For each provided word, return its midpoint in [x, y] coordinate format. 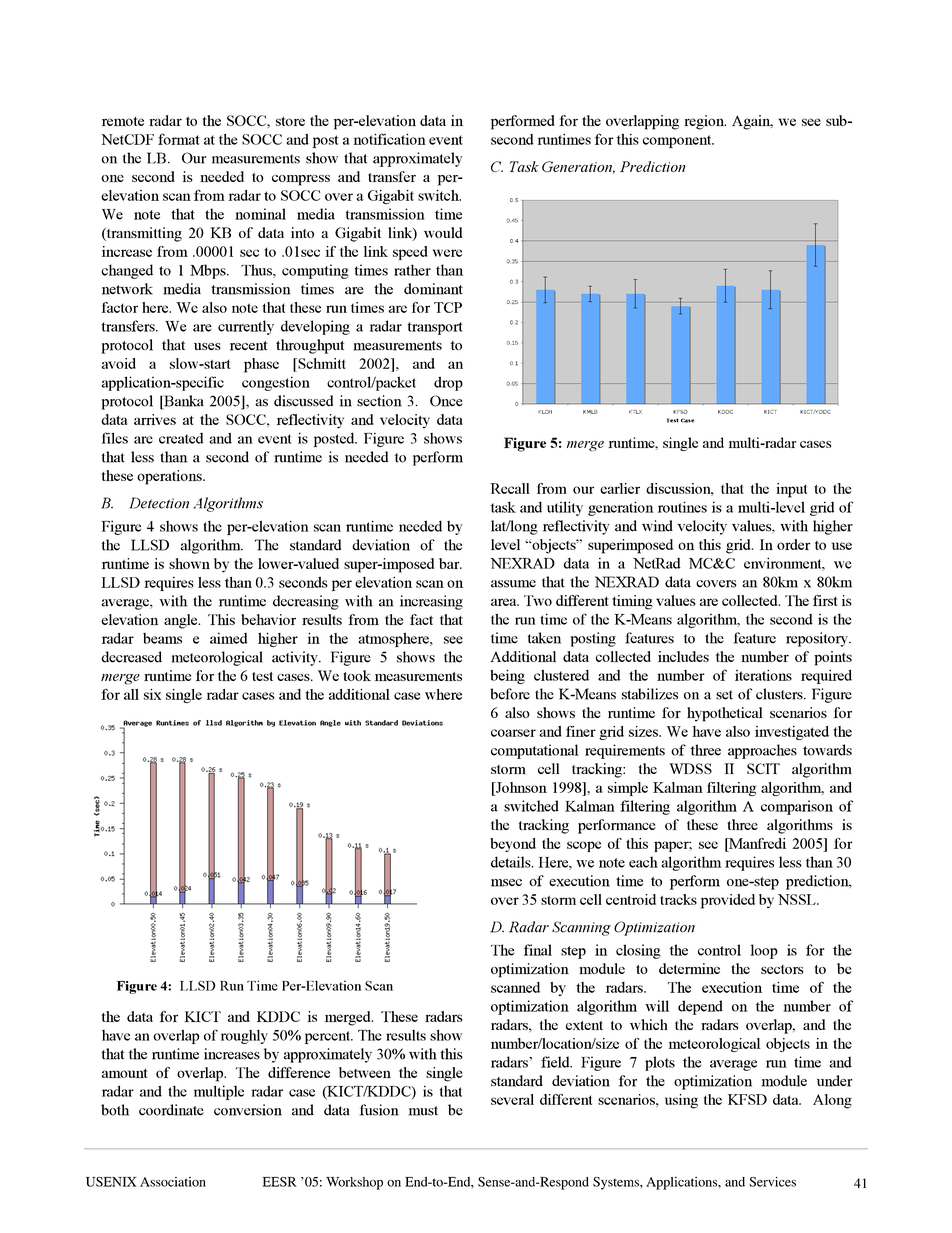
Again [752, 122]
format [179, 139]
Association [173, 1182]
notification [390, 139]
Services [772, 1182]
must [423, 1111]
